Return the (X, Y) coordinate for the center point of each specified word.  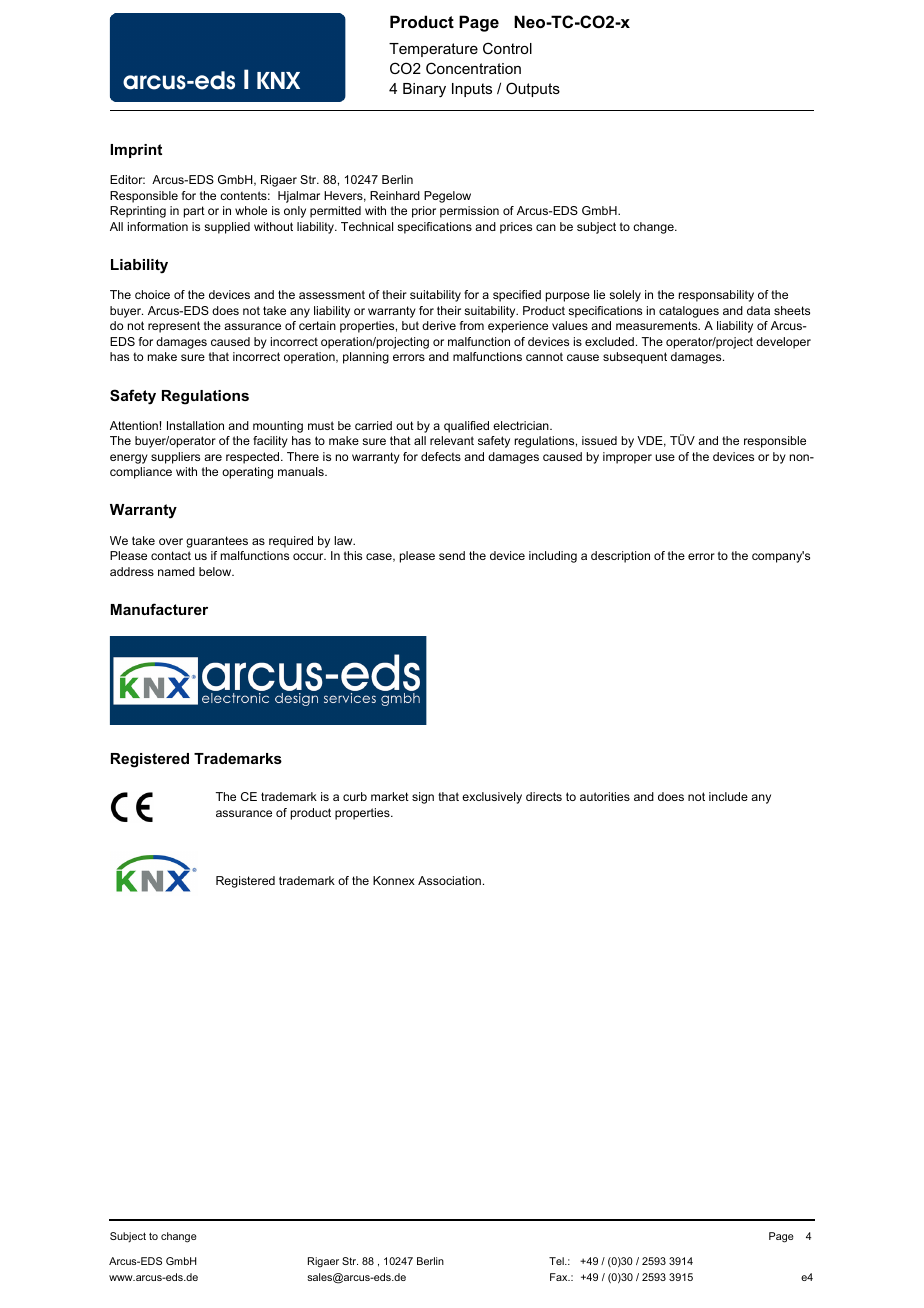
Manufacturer (159, 609)
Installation (195, 425)
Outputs (533, 89)
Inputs (472, 90)
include (728, 796)
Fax (560, 1277)
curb (355, 796)
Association (449, 880)
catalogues (689, 312)
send (452, 555)
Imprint (136, 151)
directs (544, 796)
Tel (557, 1261)
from (472, 325)
